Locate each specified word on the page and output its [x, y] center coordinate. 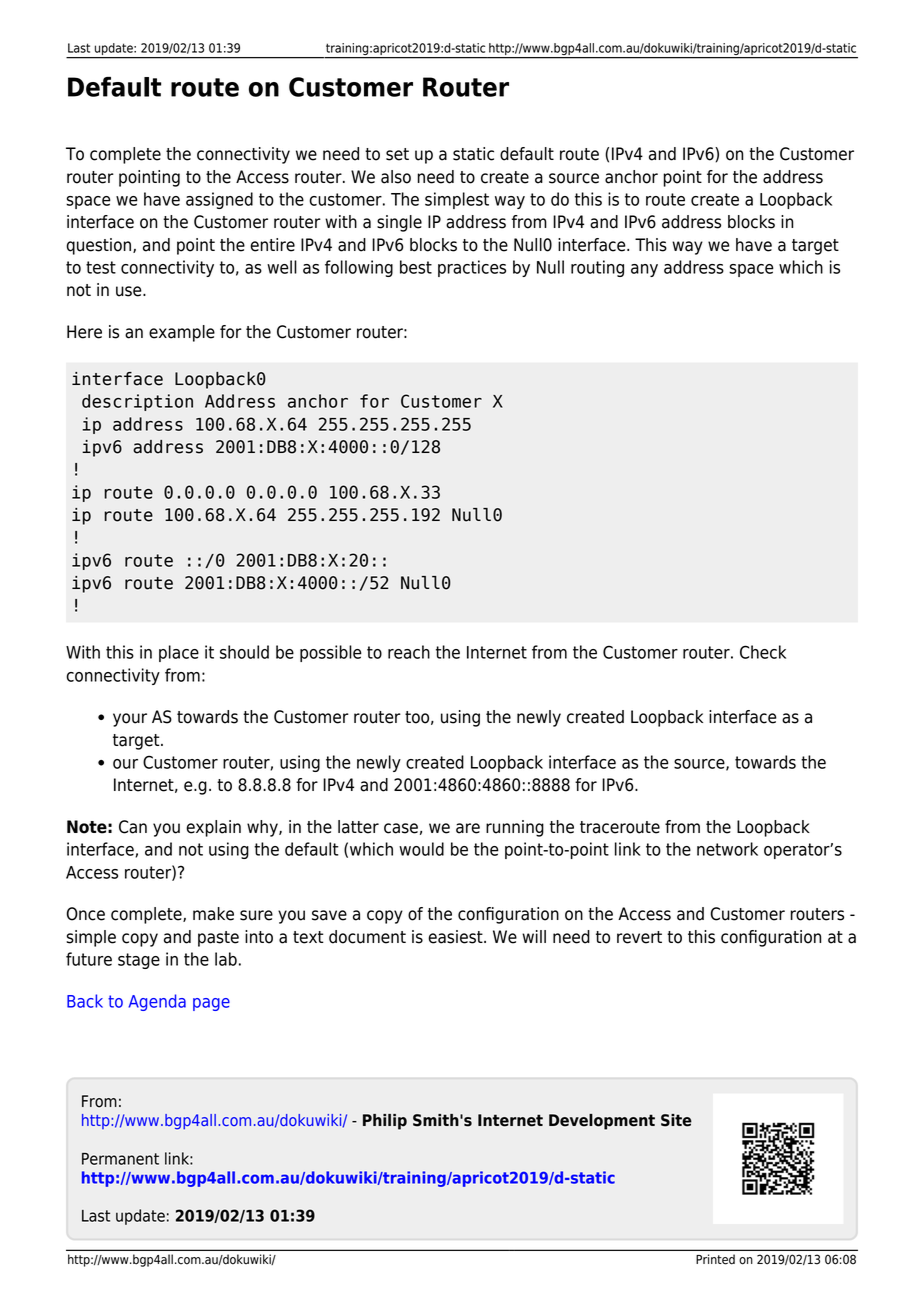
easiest [456, 937]
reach [409, 652]
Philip [385, 1122]
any [644, 270]
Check [763, 652]
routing [597, 268]
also [396, 177]
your [130, 720]
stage [139, 961]
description [137, 402]
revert [639, 937]
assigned [219, 200]
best [416, 267]
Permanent [120, 1159]
